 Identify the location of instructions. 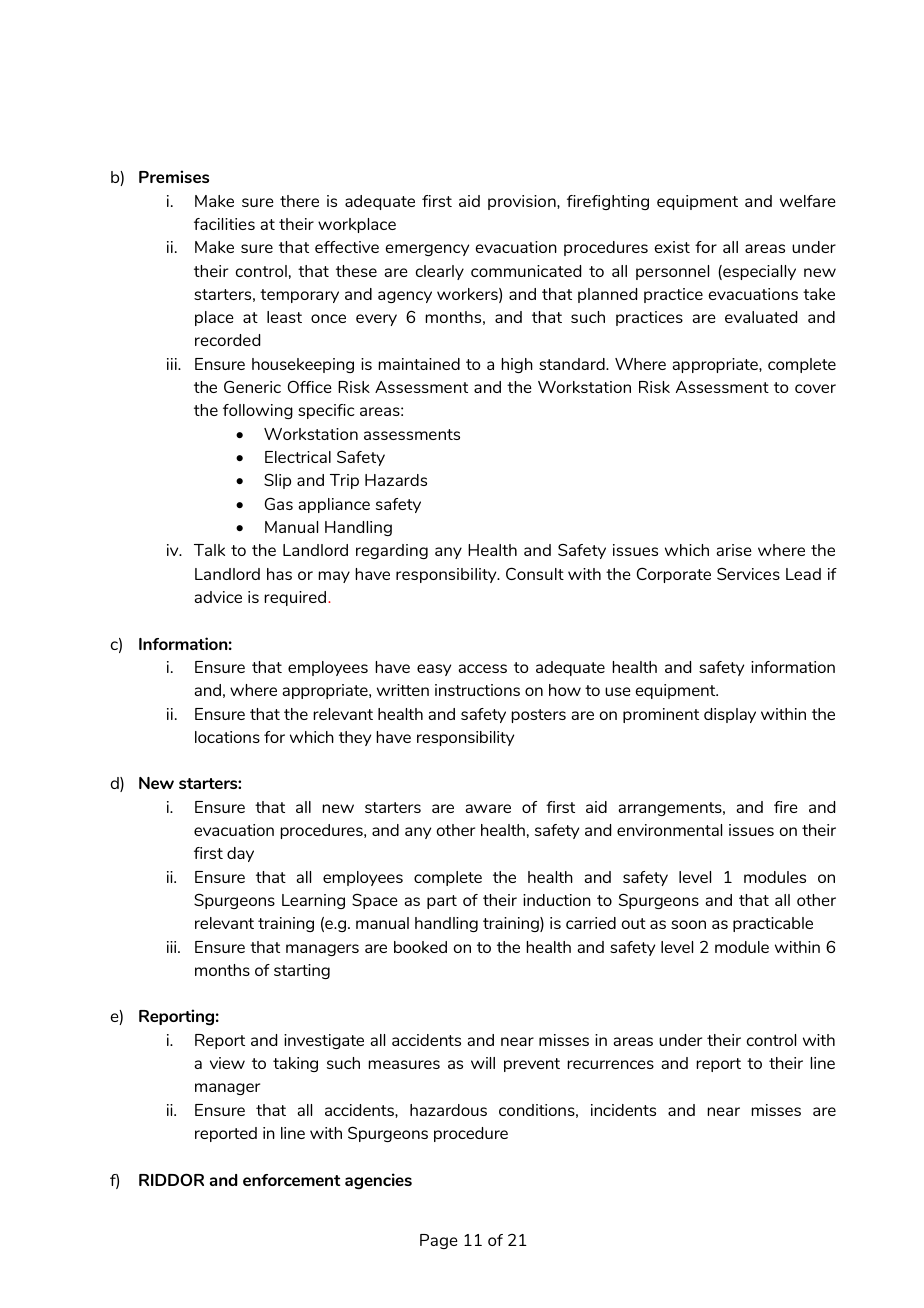
(477, 690).
